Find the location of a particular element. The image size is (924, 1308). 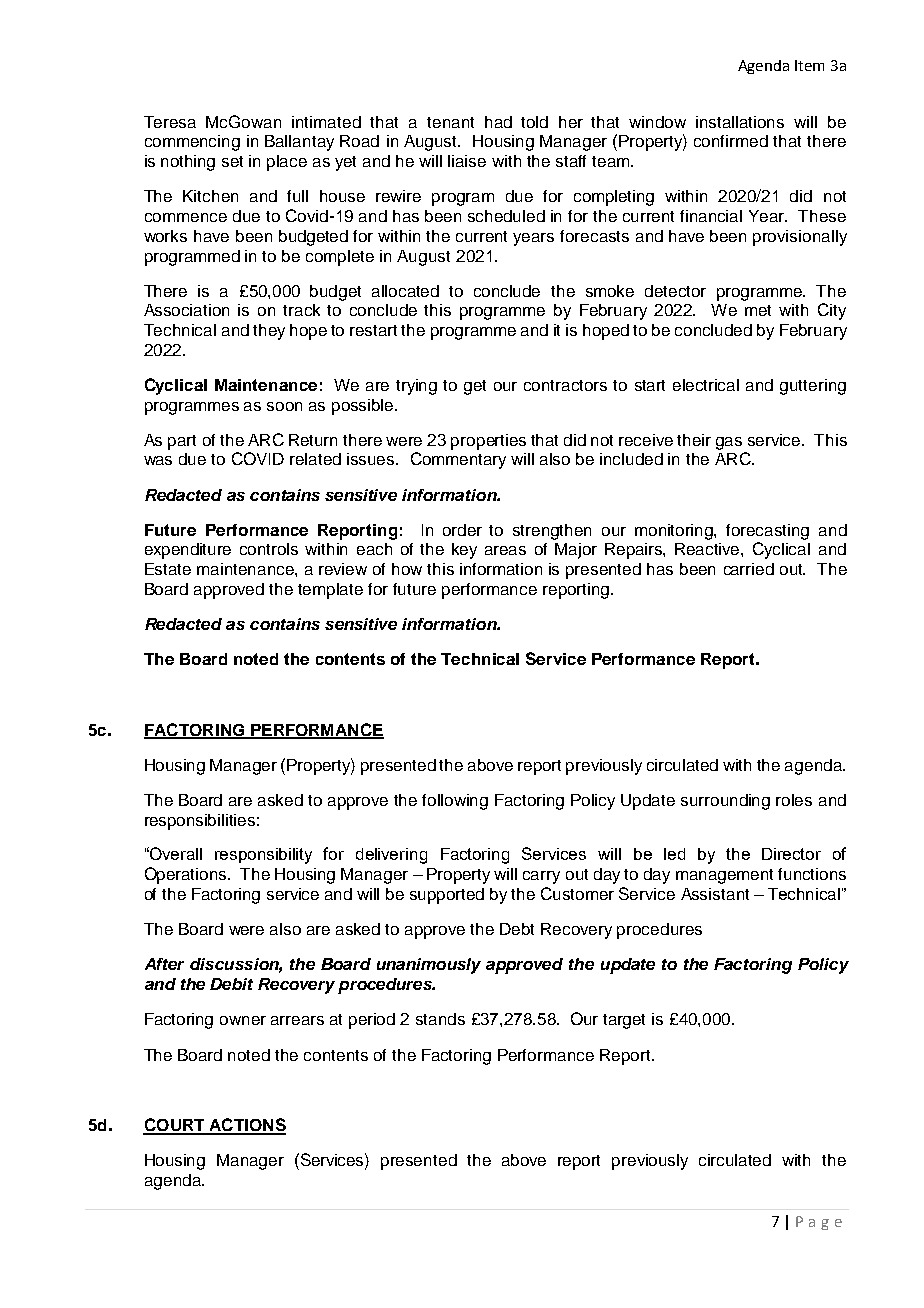

supported is located at coordinates (447, 896).
